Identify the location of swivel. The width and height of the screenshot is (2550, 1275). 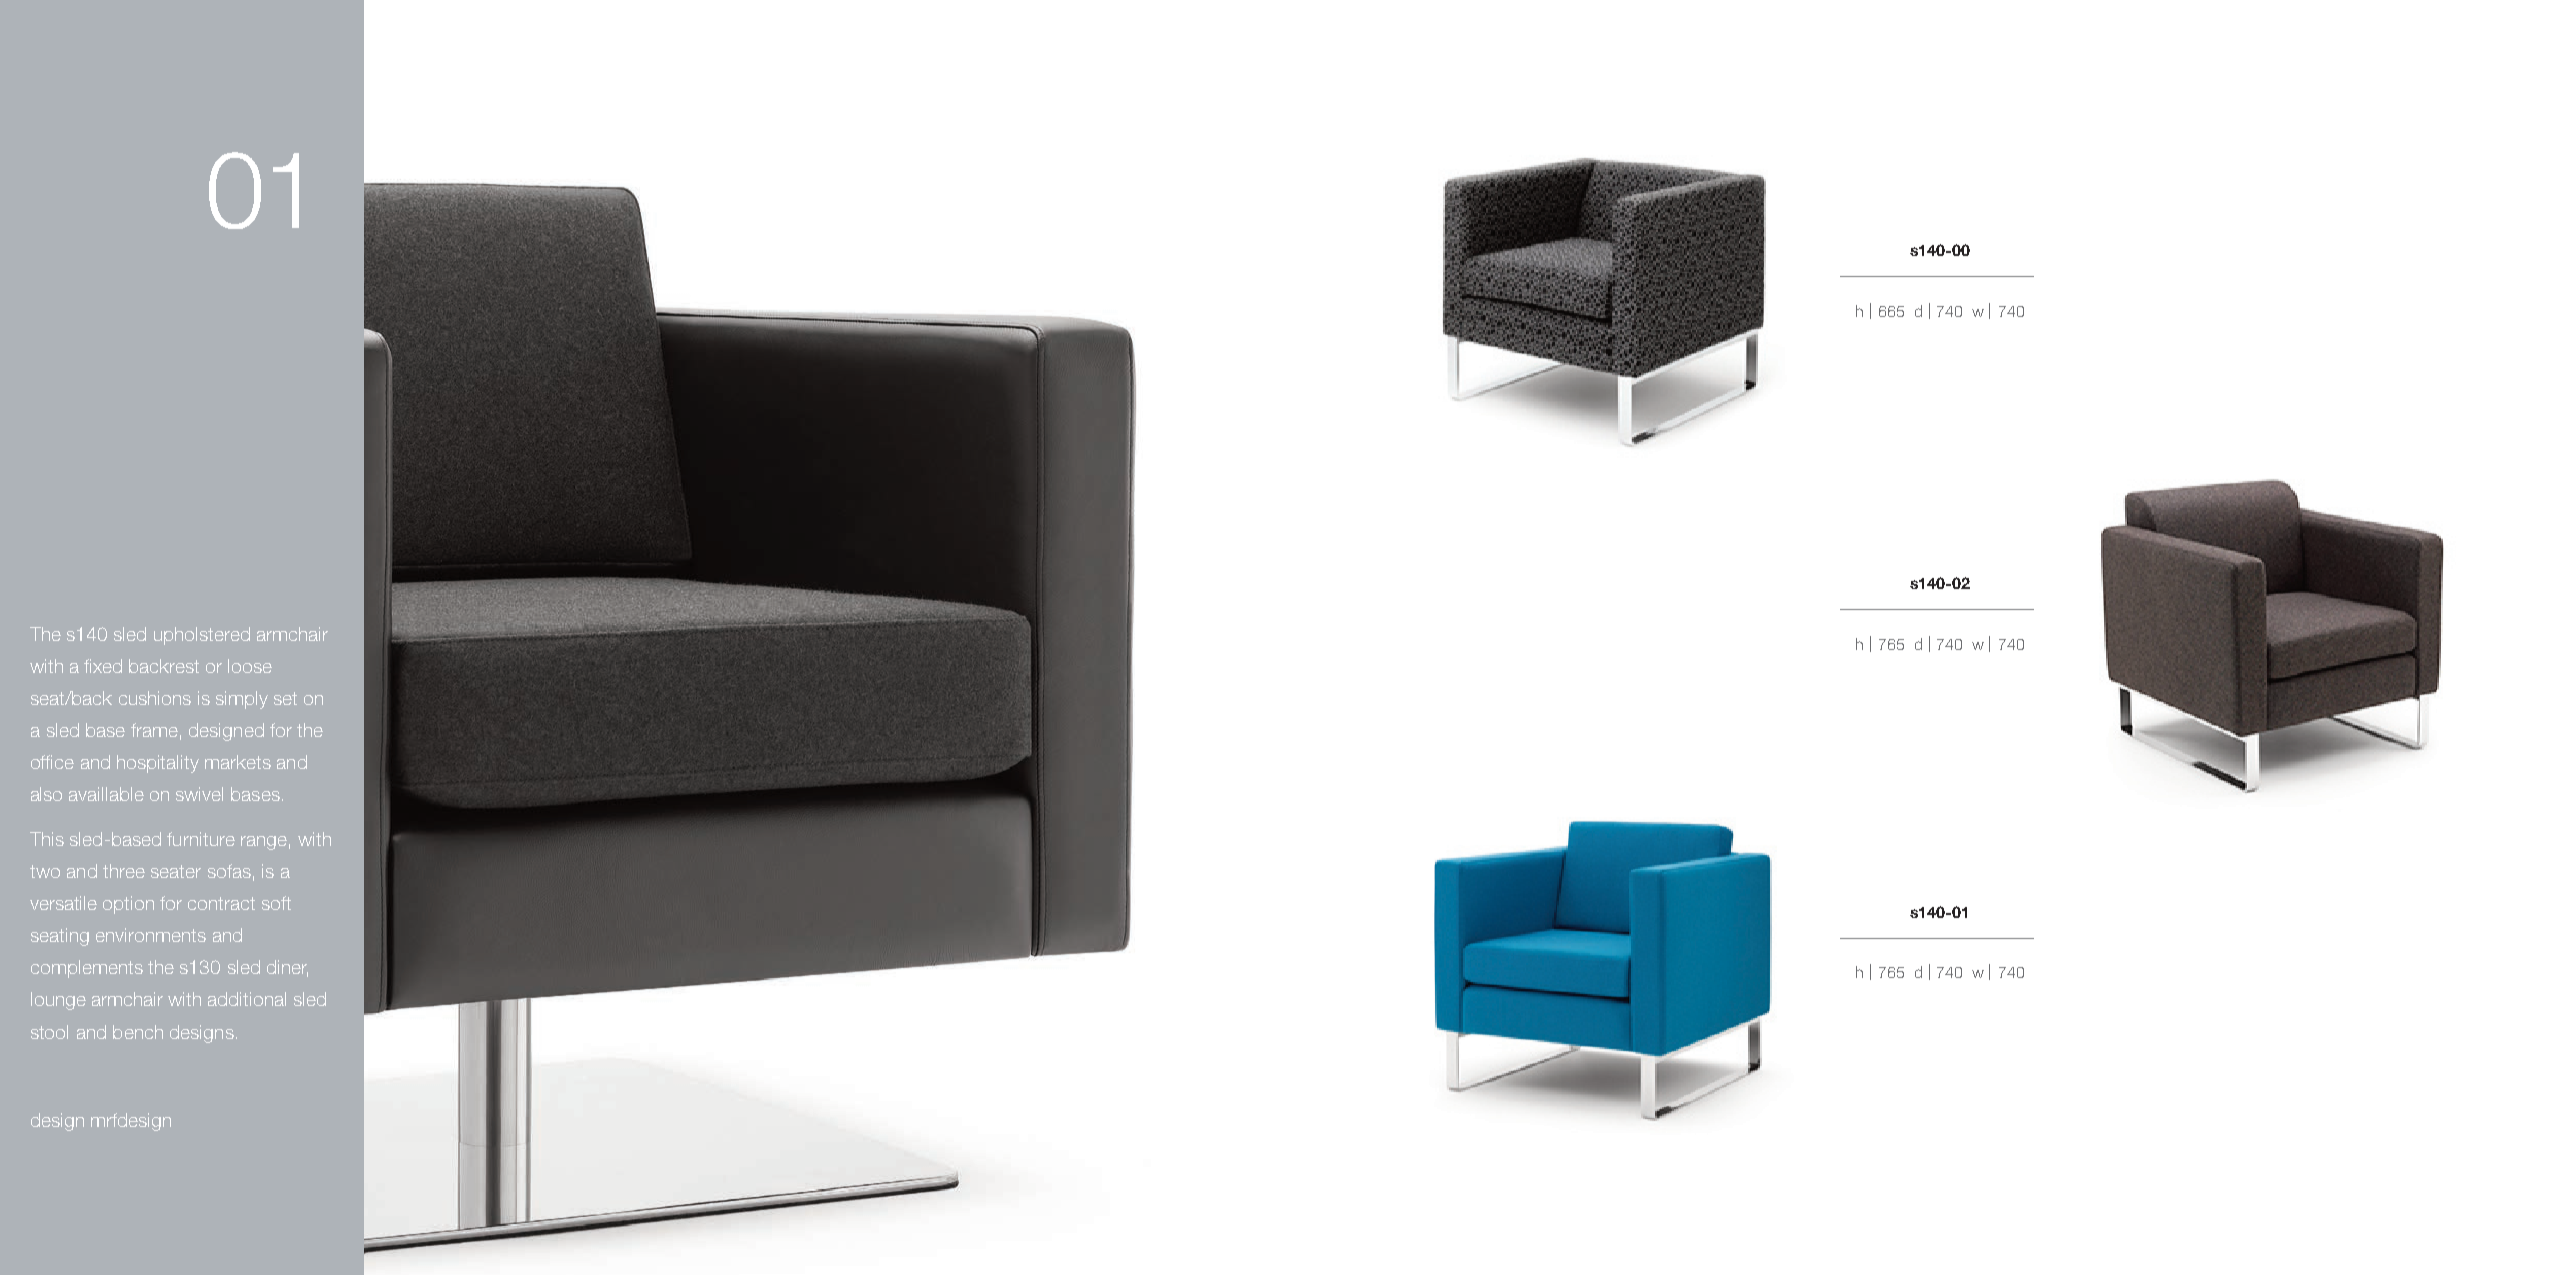
(199, 794).
